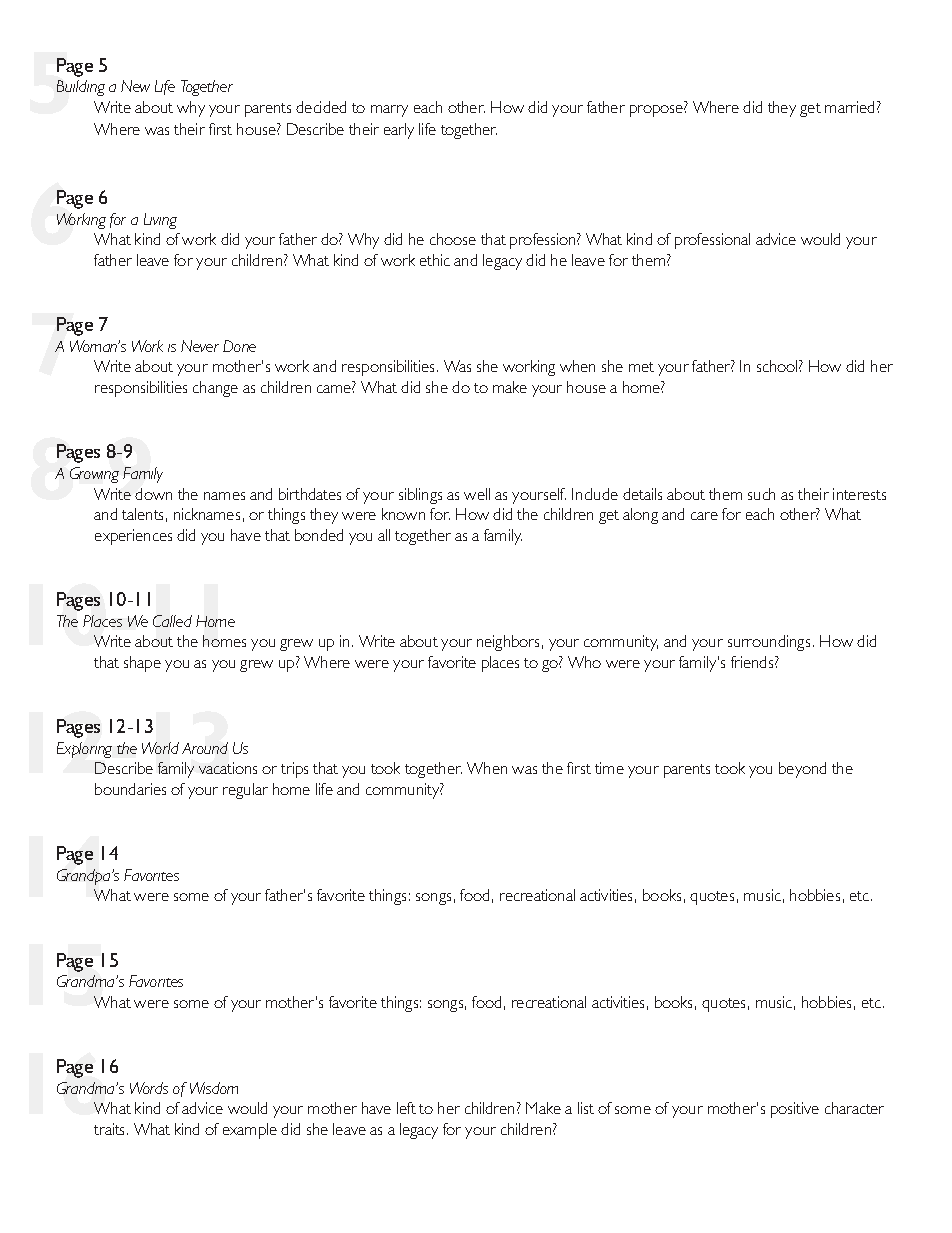 The width and height of the page is (952, 1233). What do you see at coordinates (406, 1108) in the page?
I see `left` at bounding box center [406, 1108].
